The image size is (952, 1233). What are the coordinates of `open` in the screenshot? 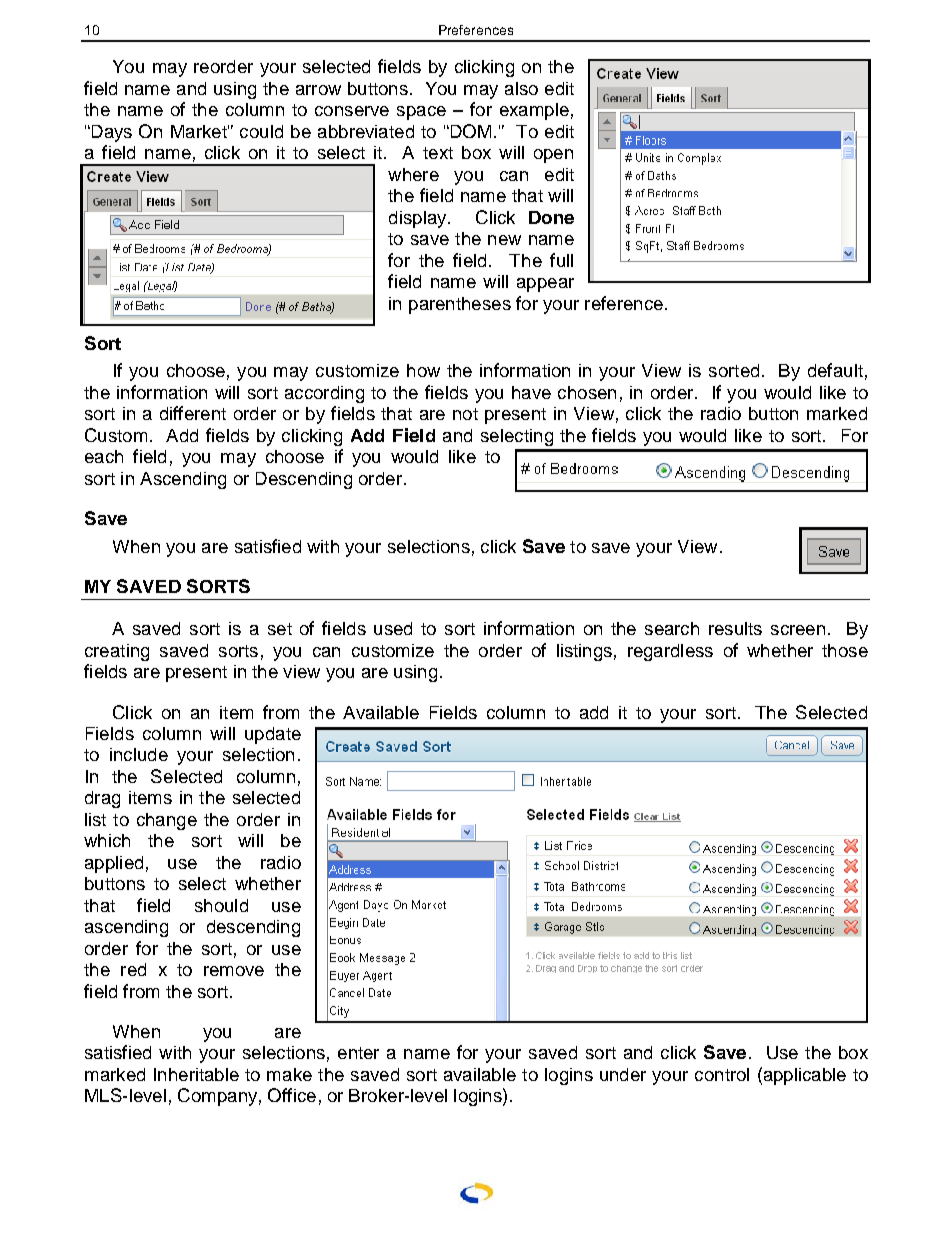 It's located at (553, 156).
